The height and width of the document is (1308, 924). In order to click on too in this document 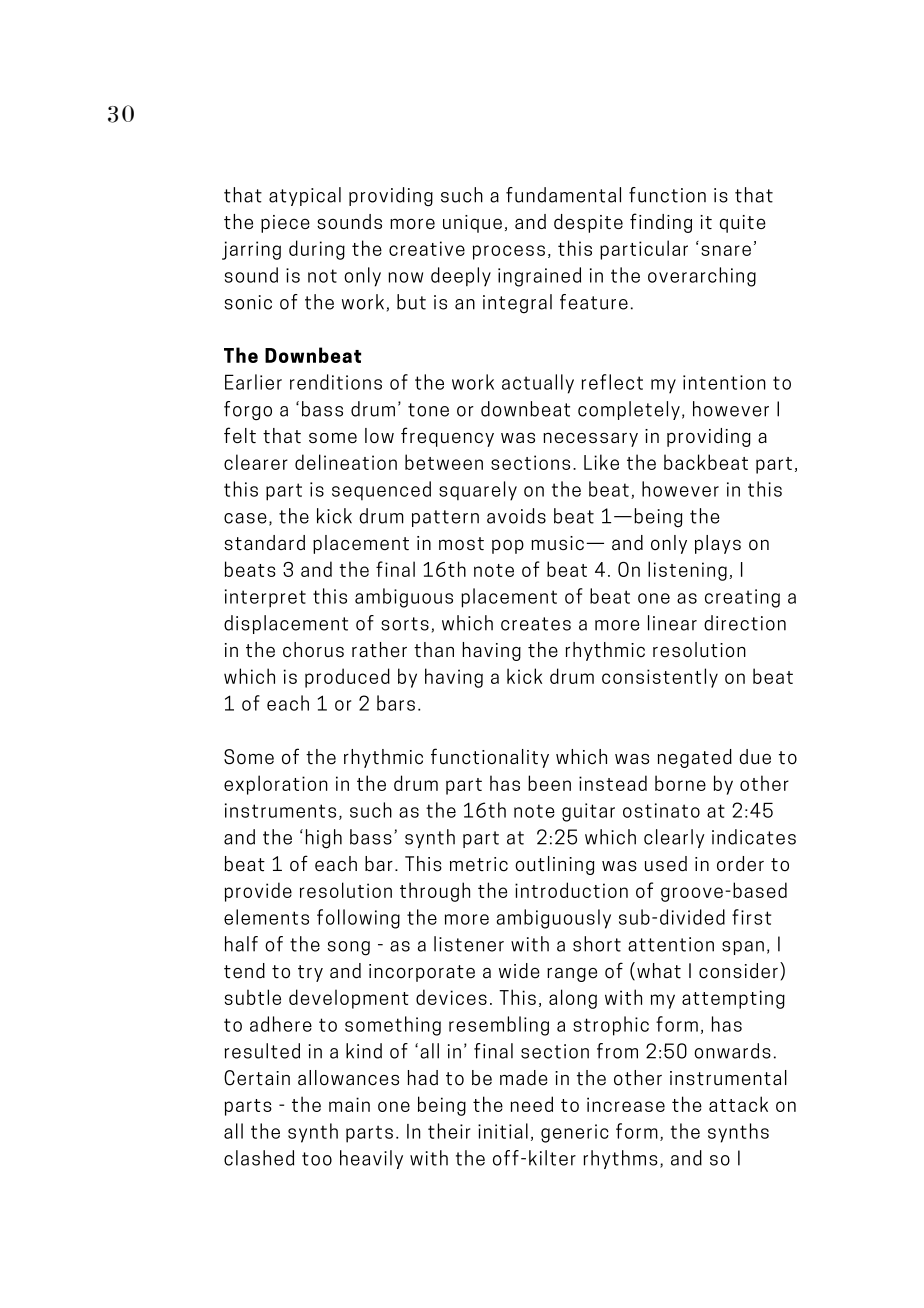, I will do `click(317, 1159)`.
